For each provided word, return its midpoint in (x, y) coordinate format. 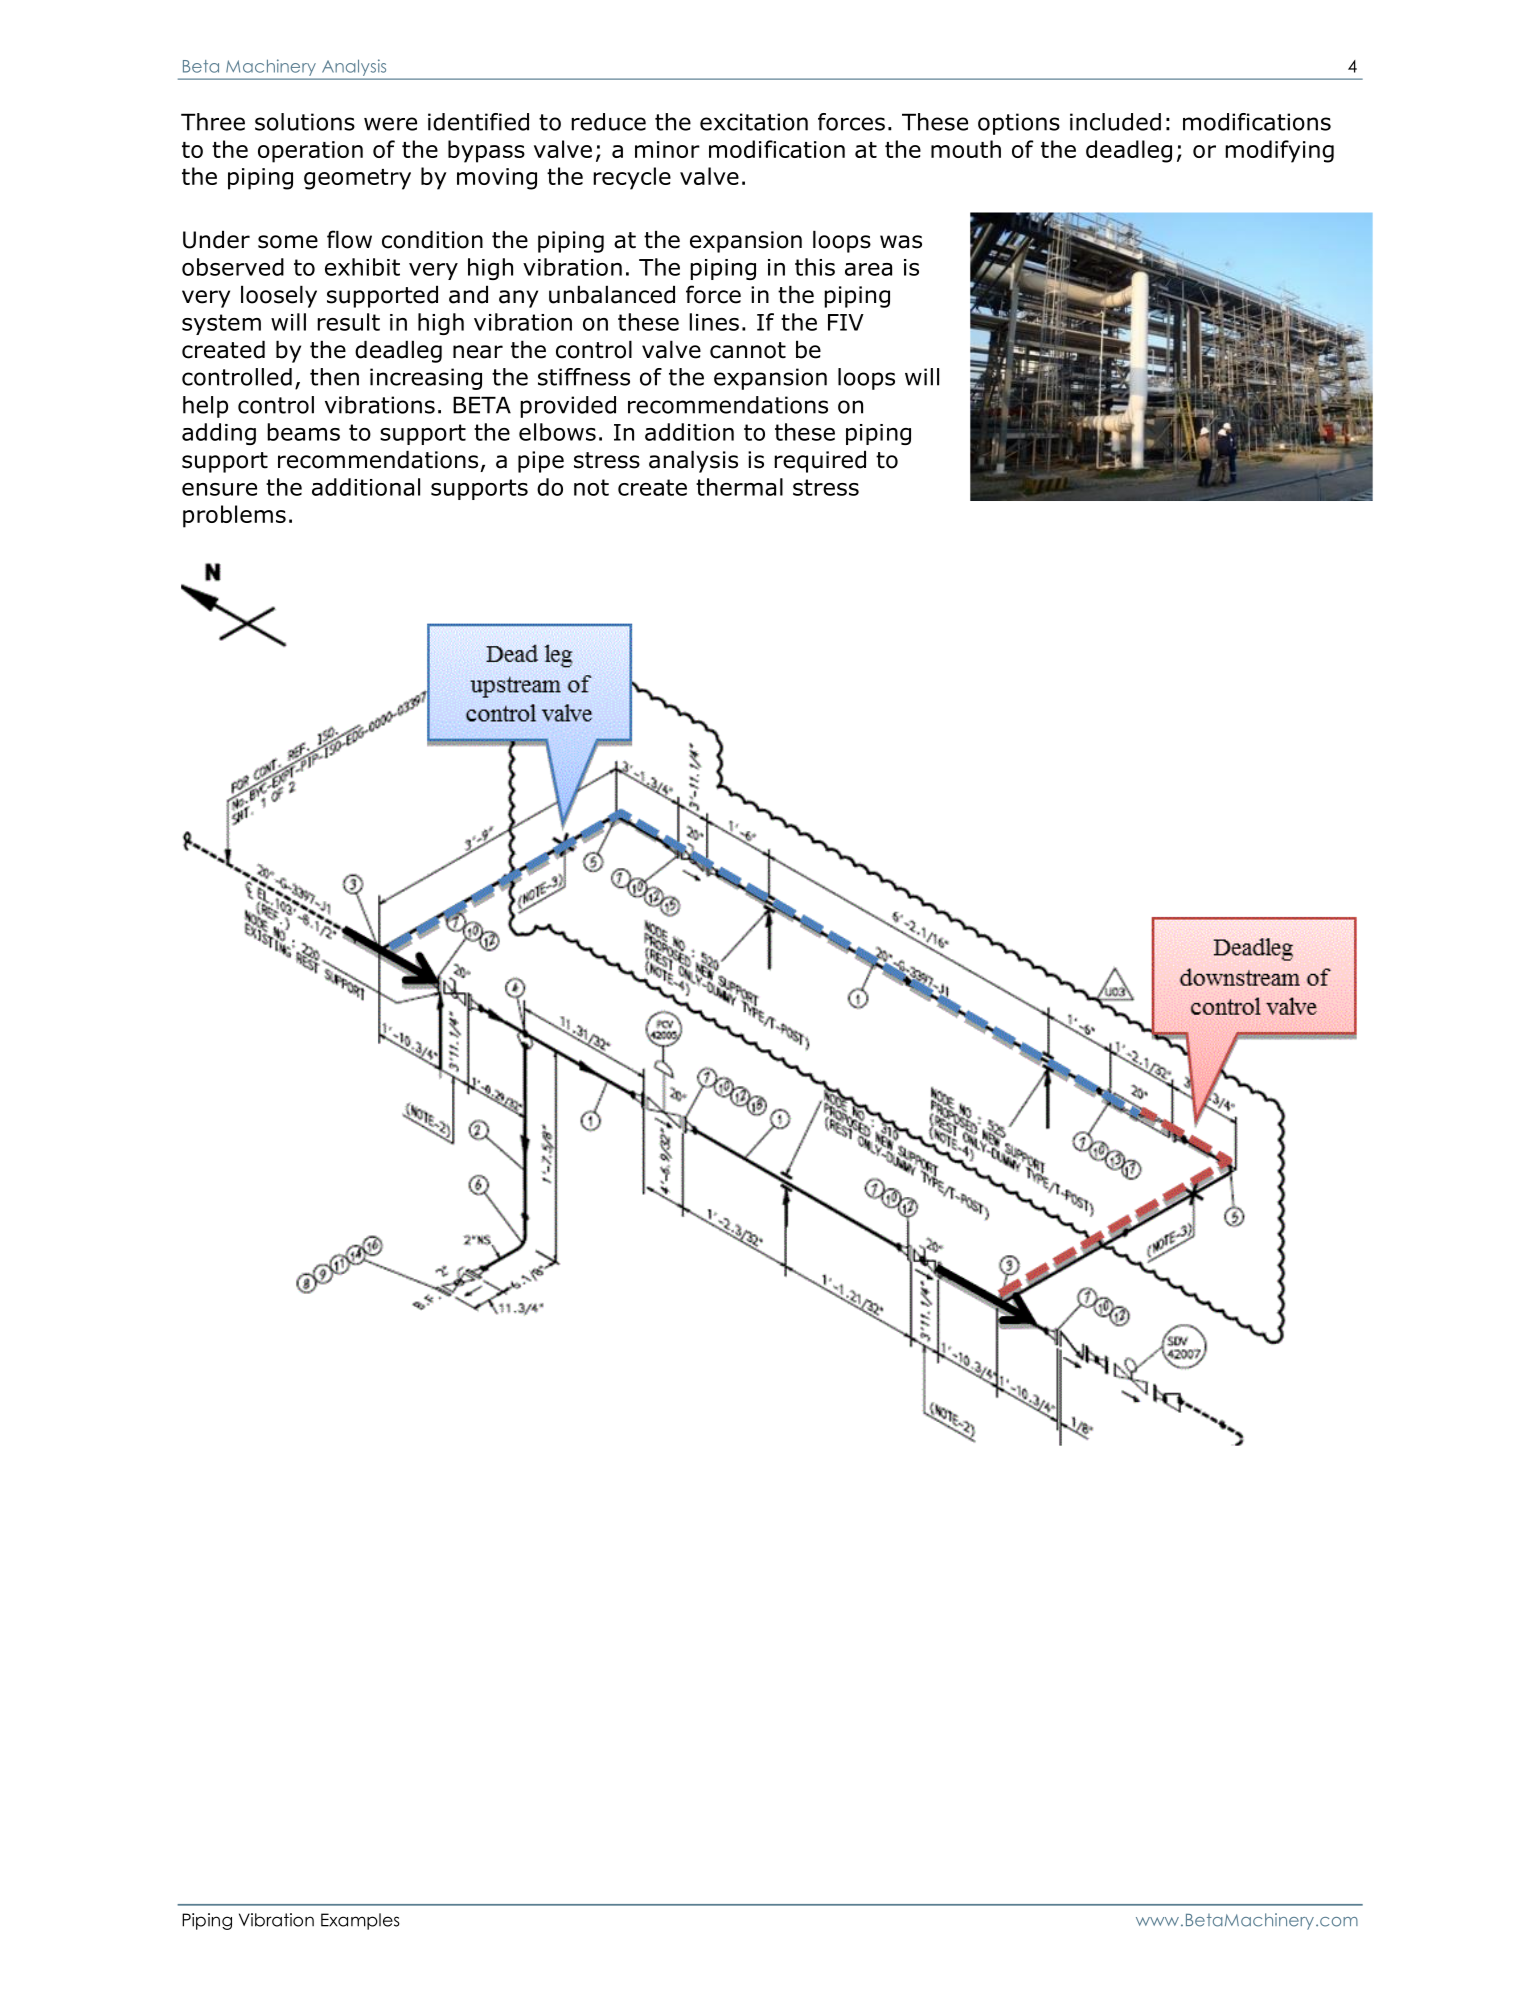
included (1115, 122)
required (820, 461)
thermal (739, 487)
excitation (754, 122)
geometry (357, 179)
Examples (360, 1921)
